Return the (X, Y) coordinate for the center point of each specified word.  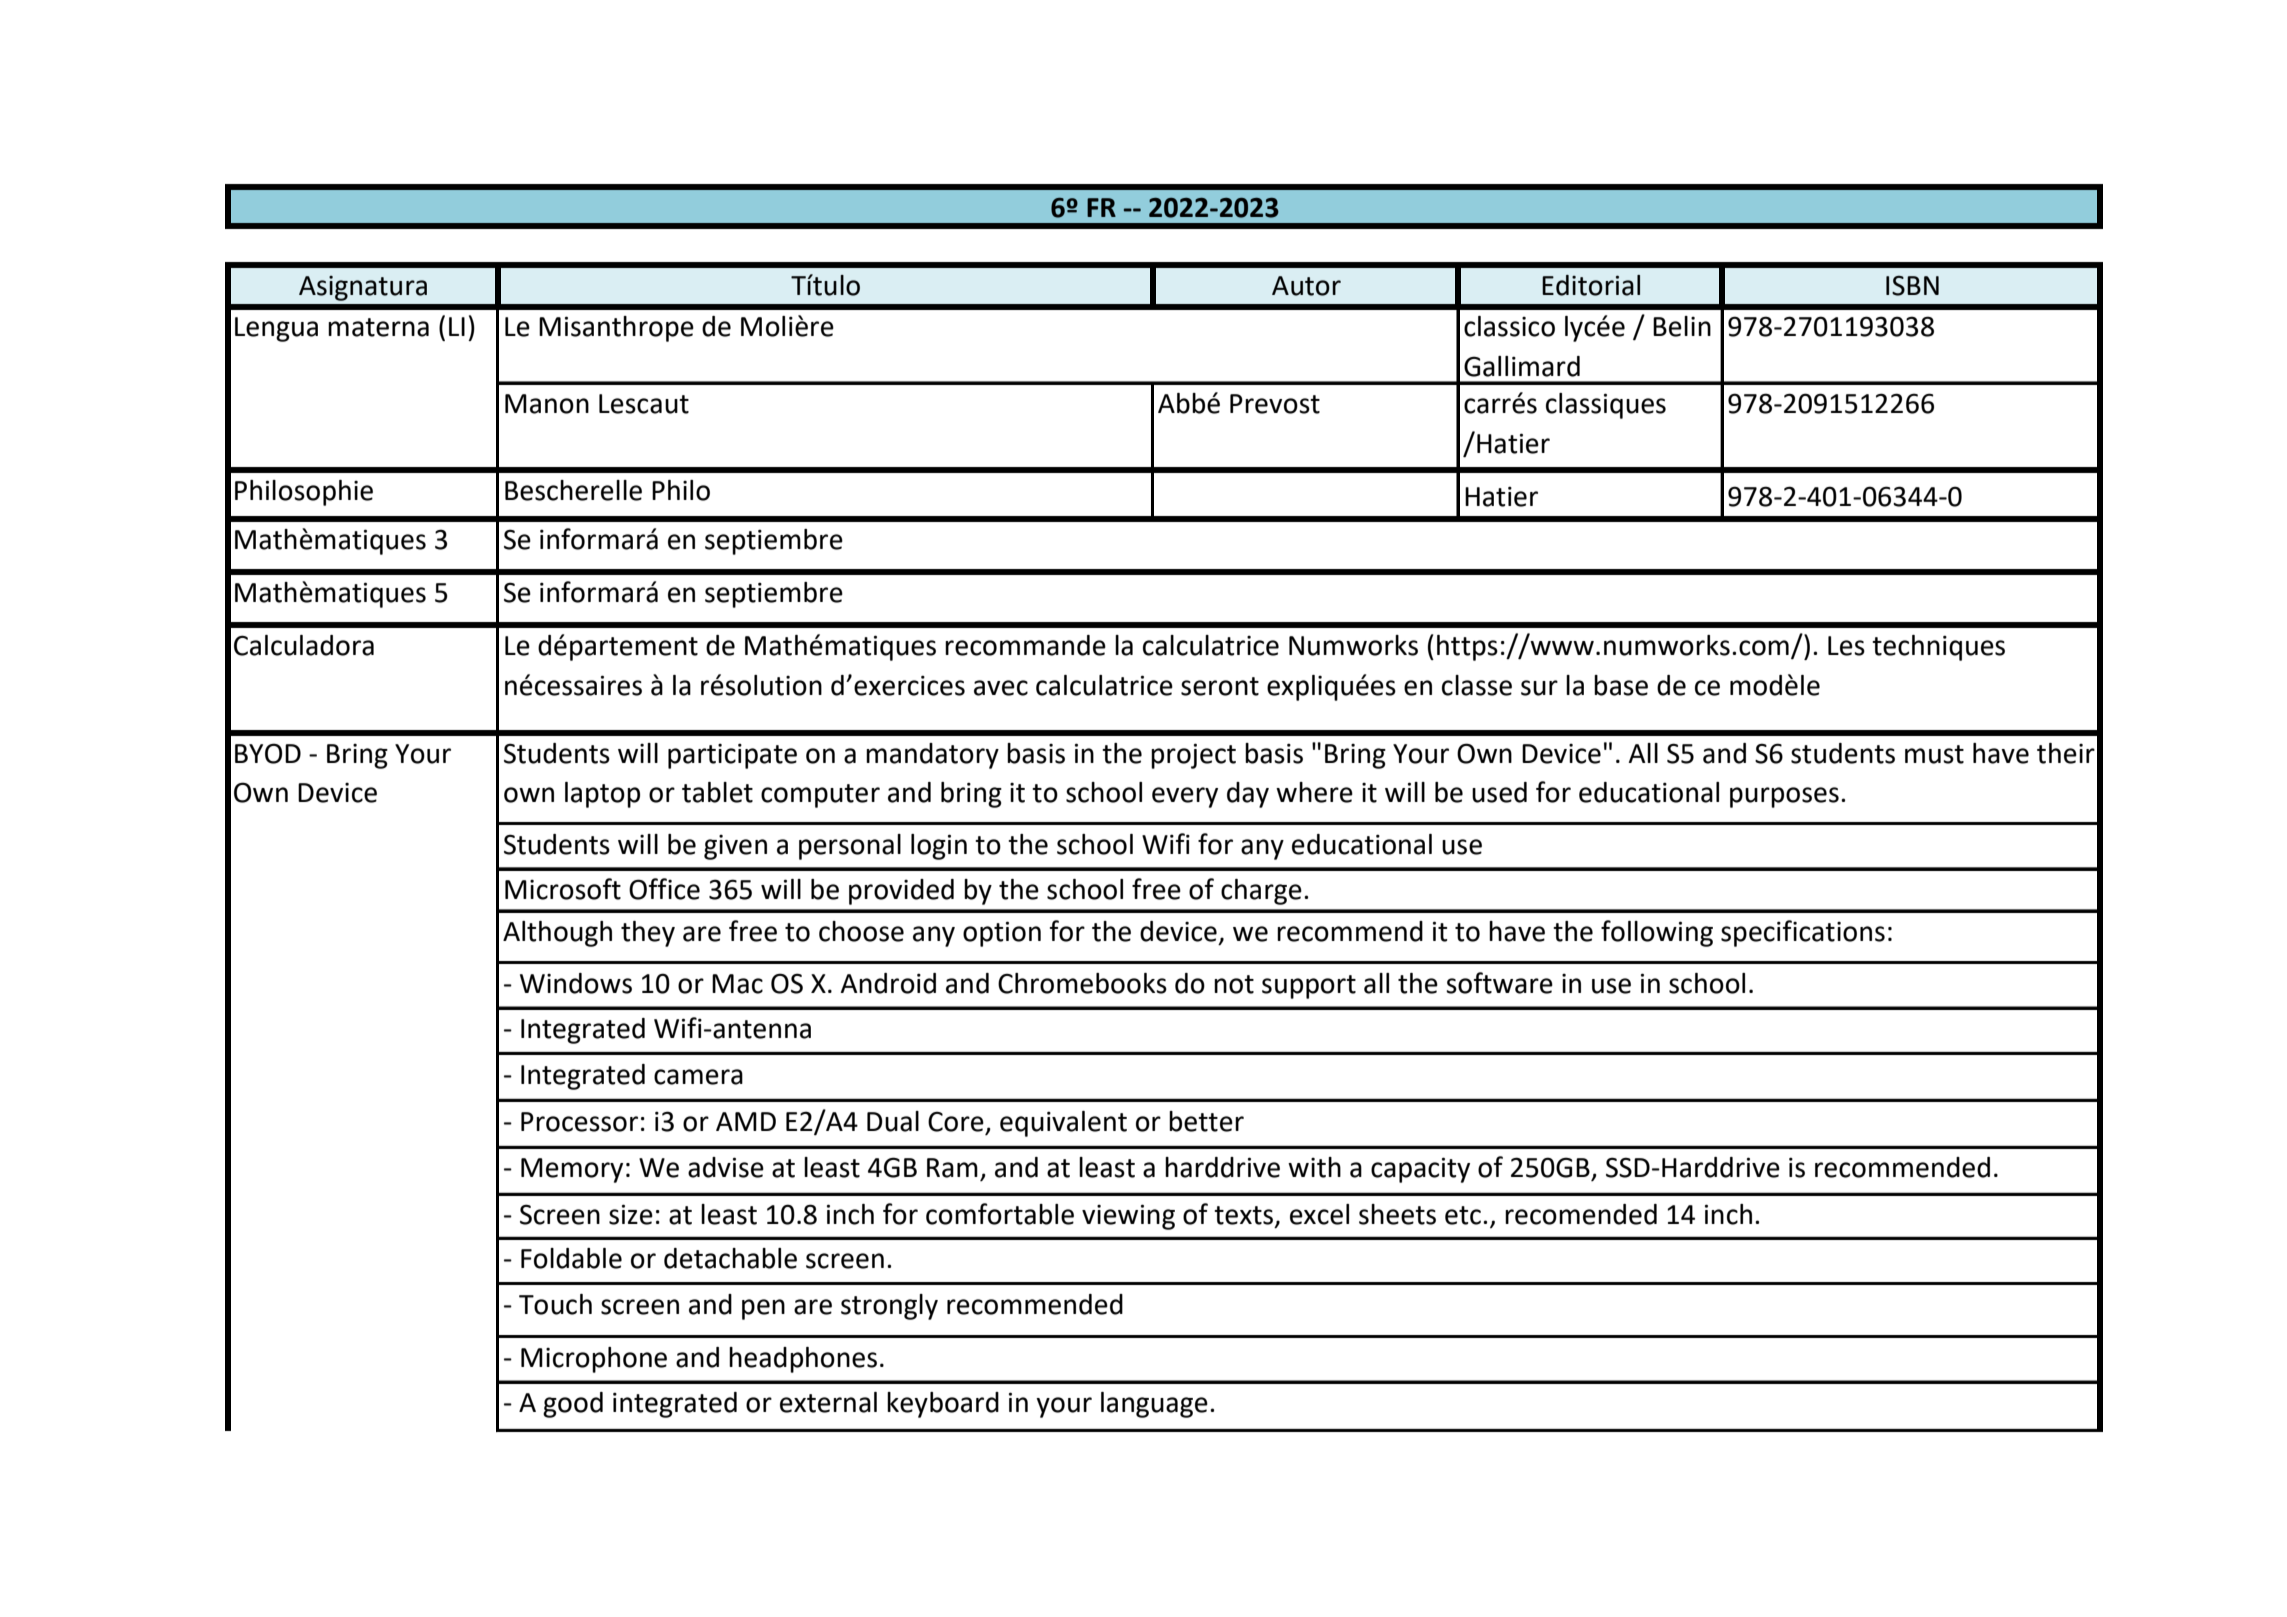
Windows (576, 983)
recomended (1581, 1214)
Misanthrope (616, 329)
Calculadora (304, 645)
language (1154, 1405)
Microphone (594, 1360)
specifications (1803, 933)
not (1234, 984)
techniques (1938, 648)
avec (1001, 688)
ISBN (1912, 285)
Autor (1306, 286)
